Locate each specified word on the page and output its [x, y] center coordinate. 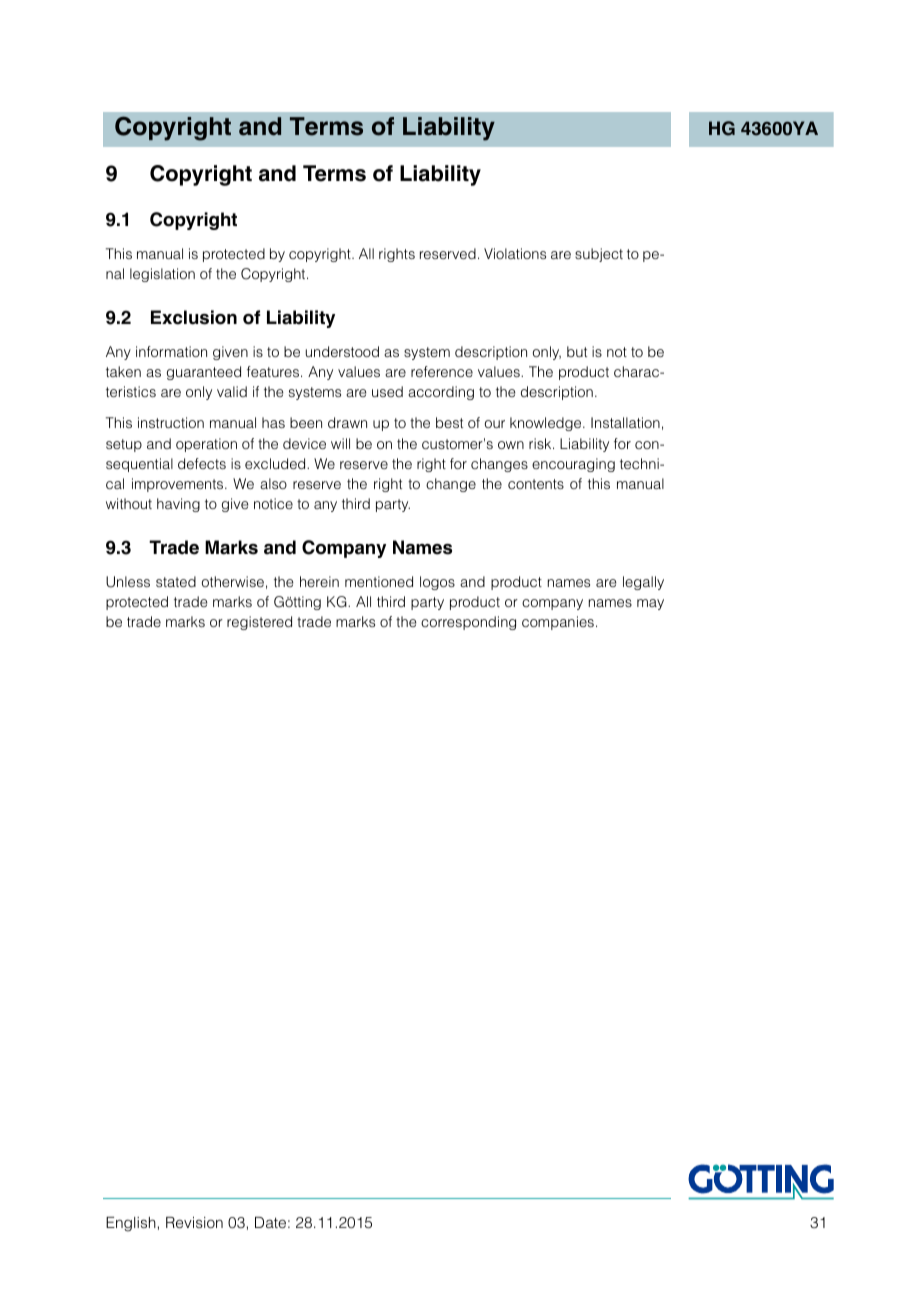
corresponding [468, 623]
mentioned [379, 581]
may [650, 604]
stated [176, 581]
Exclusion [194, 317]
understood [342, 351]
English [131, 1224]
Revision [194, 1222]
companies [558, 623]
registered [259, 623]
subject [599, 255]
